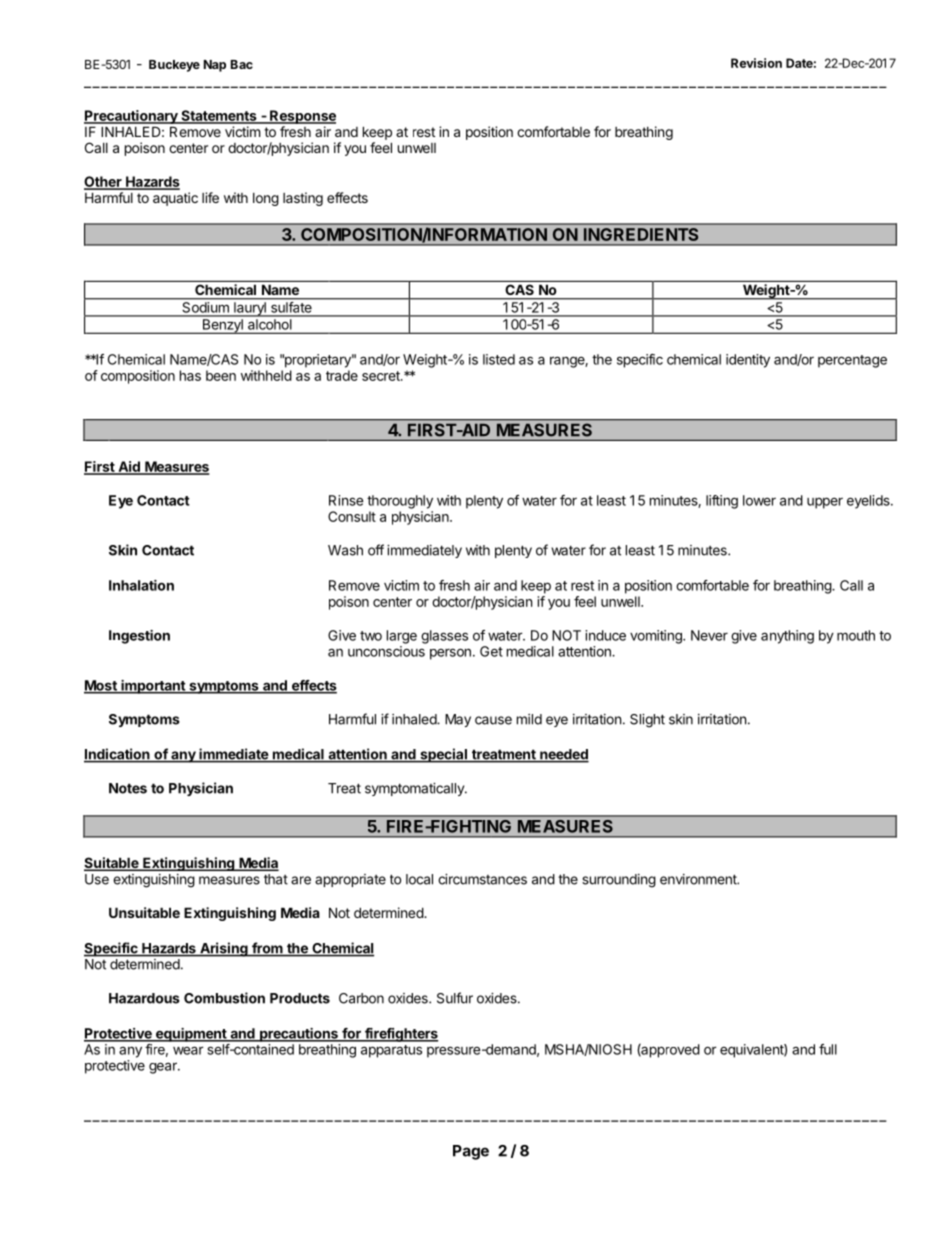 The height and width of the screenshot is (1233, 952). What do you see at coordinates (302, 117) in the screenshot?
I see `Response` at bounding box center [302, 117].
